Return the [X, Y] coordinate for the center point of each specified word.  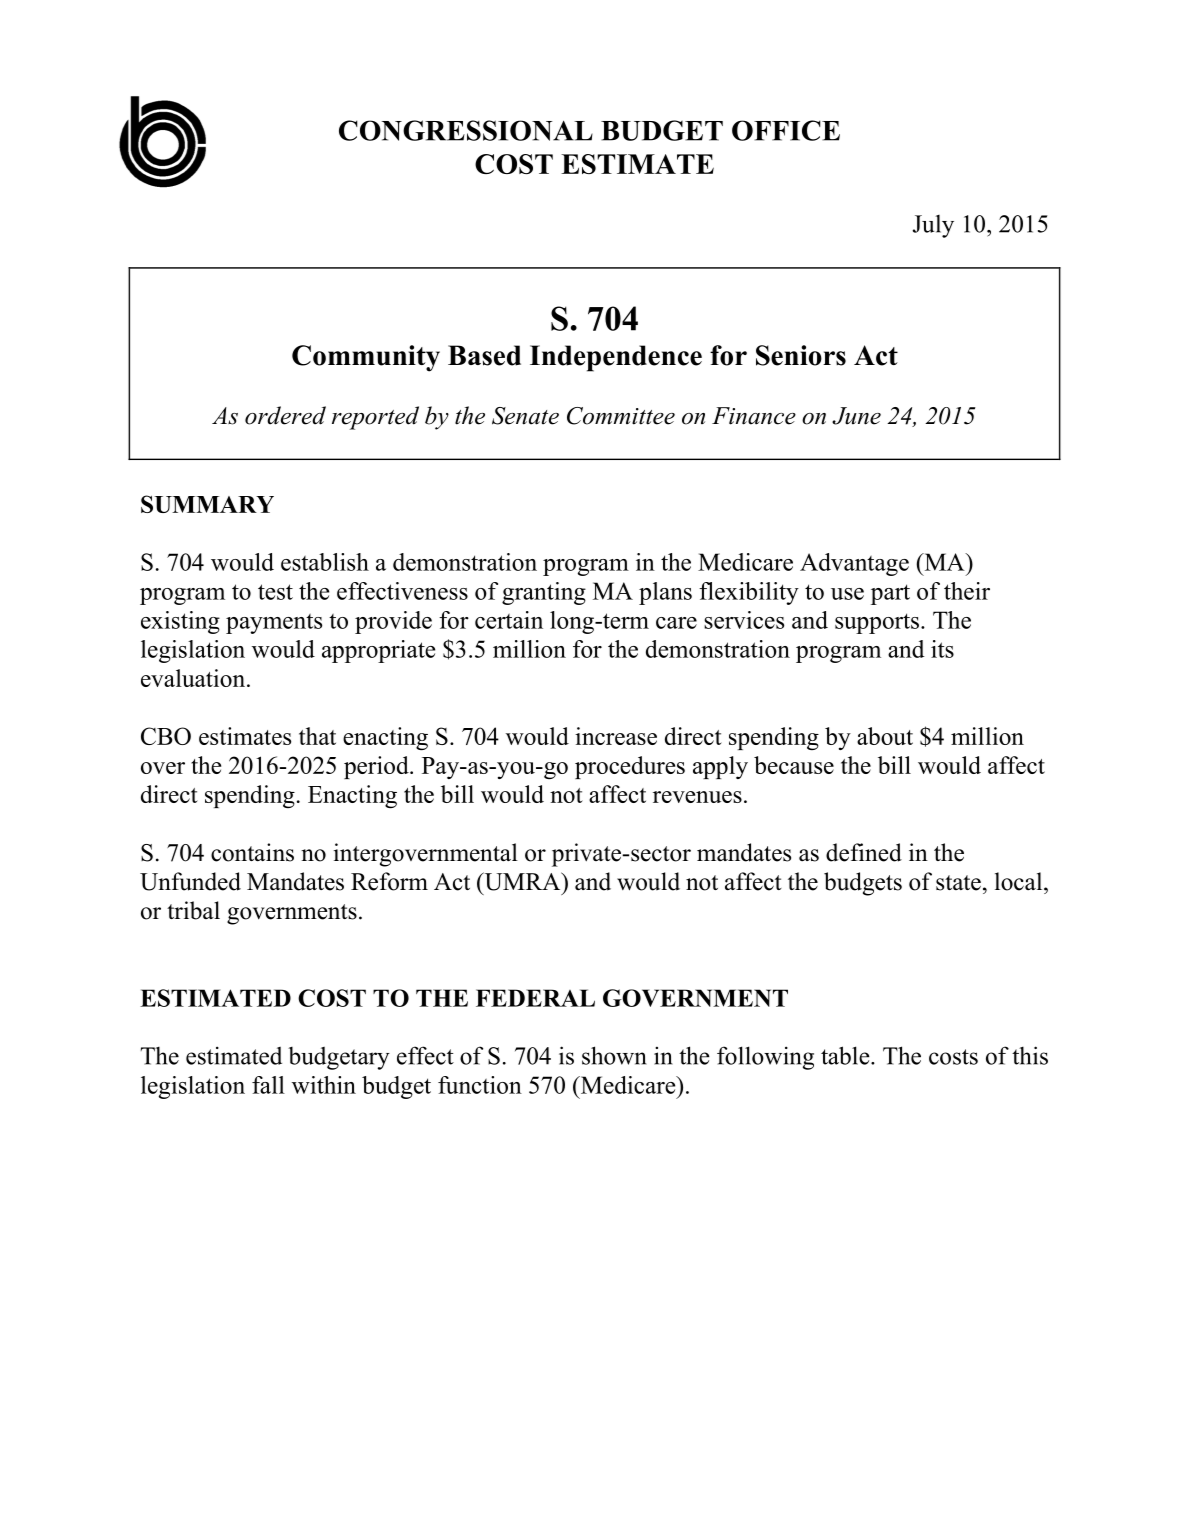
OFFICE [786, 130]
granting [544, 593]
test [275, 592]
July [933, 226]
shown [614, 1055]
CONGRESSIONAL [466, 130]
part [890, 594]
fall [268, 1085]
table [846, 1055]
